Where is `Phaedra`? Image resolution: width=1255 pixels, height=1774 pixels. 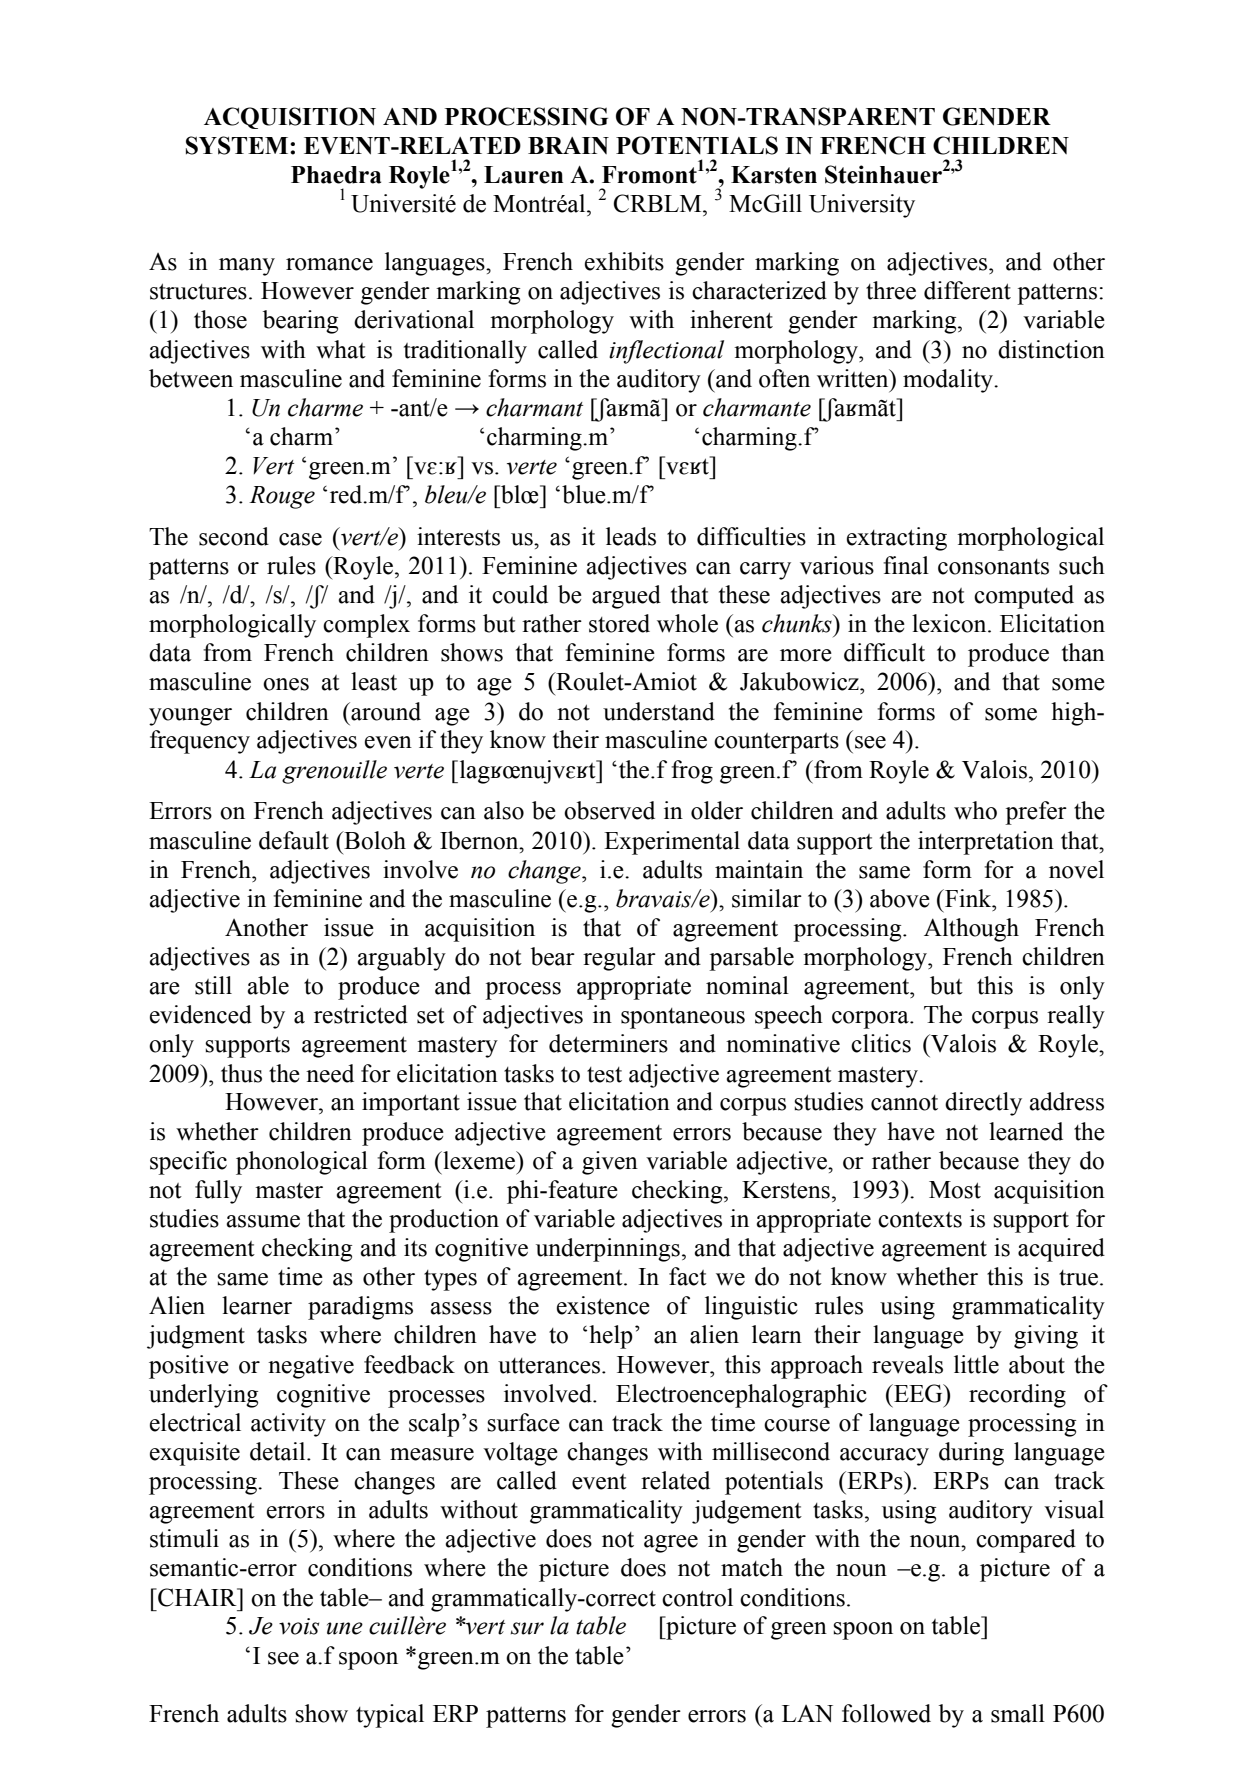 Phaedra is located at coordinates (336, 175).
